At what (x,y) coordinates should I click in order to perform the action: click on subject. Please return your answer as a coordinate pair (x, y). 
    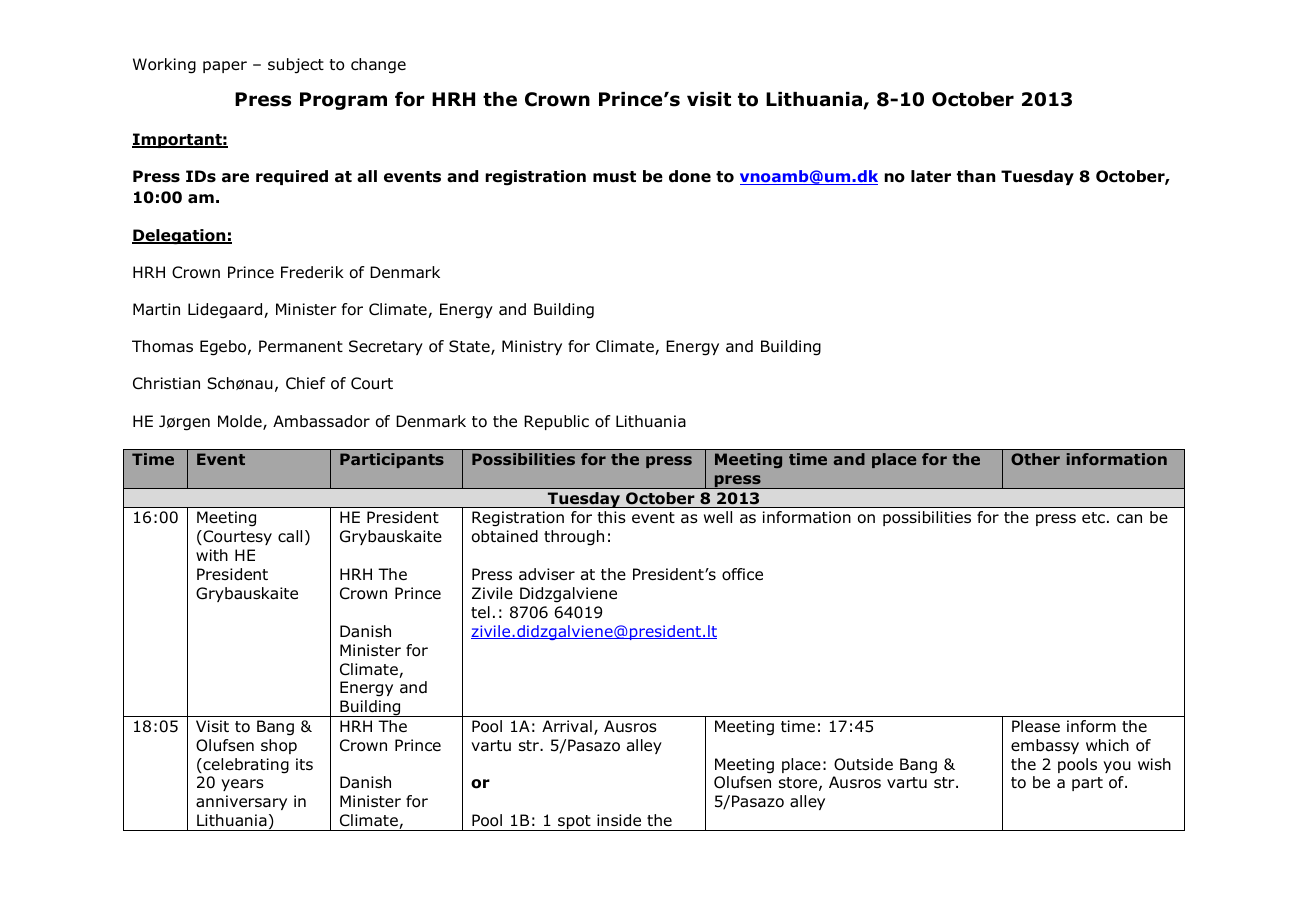
    Looking at the image, I should click on (296, 66).
